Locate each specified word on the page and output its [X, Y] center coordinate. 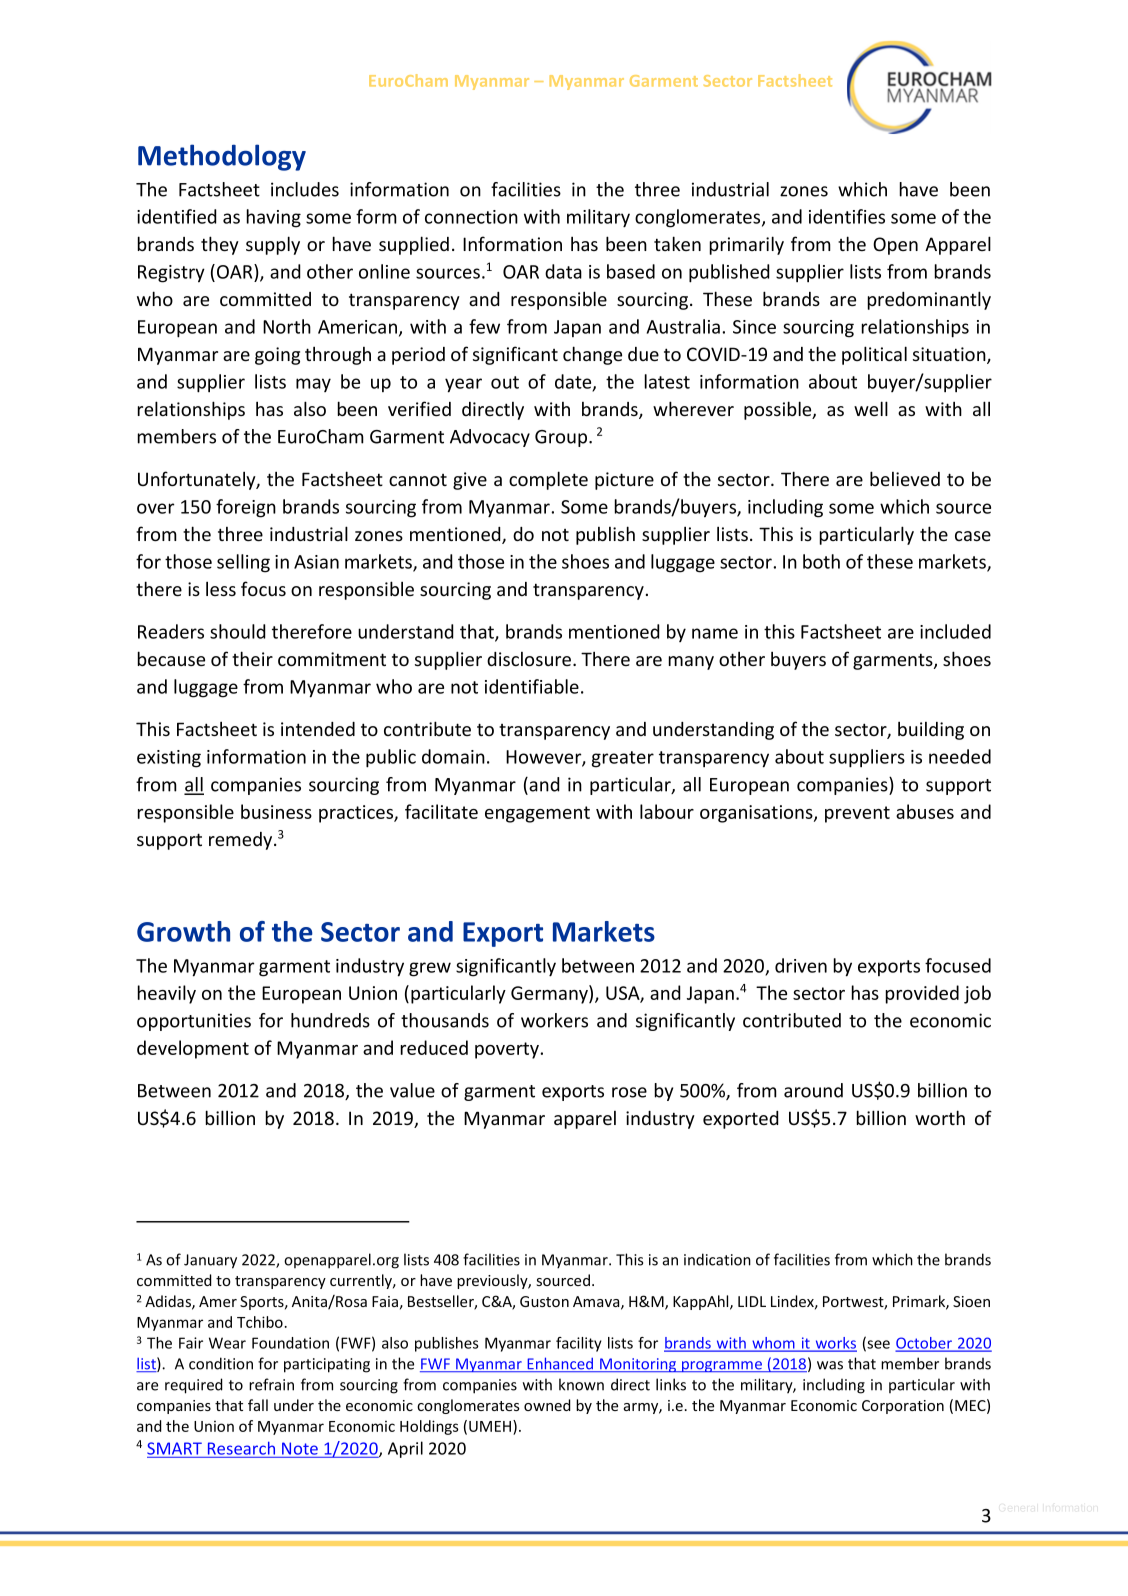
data [563, 271]
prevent [857, 814]
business [276, 811]
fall [258, 1405]
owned [547, 1405]
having [274, 218]
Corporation [903, 1407]
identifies [847, 216]
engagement [537, 814]
